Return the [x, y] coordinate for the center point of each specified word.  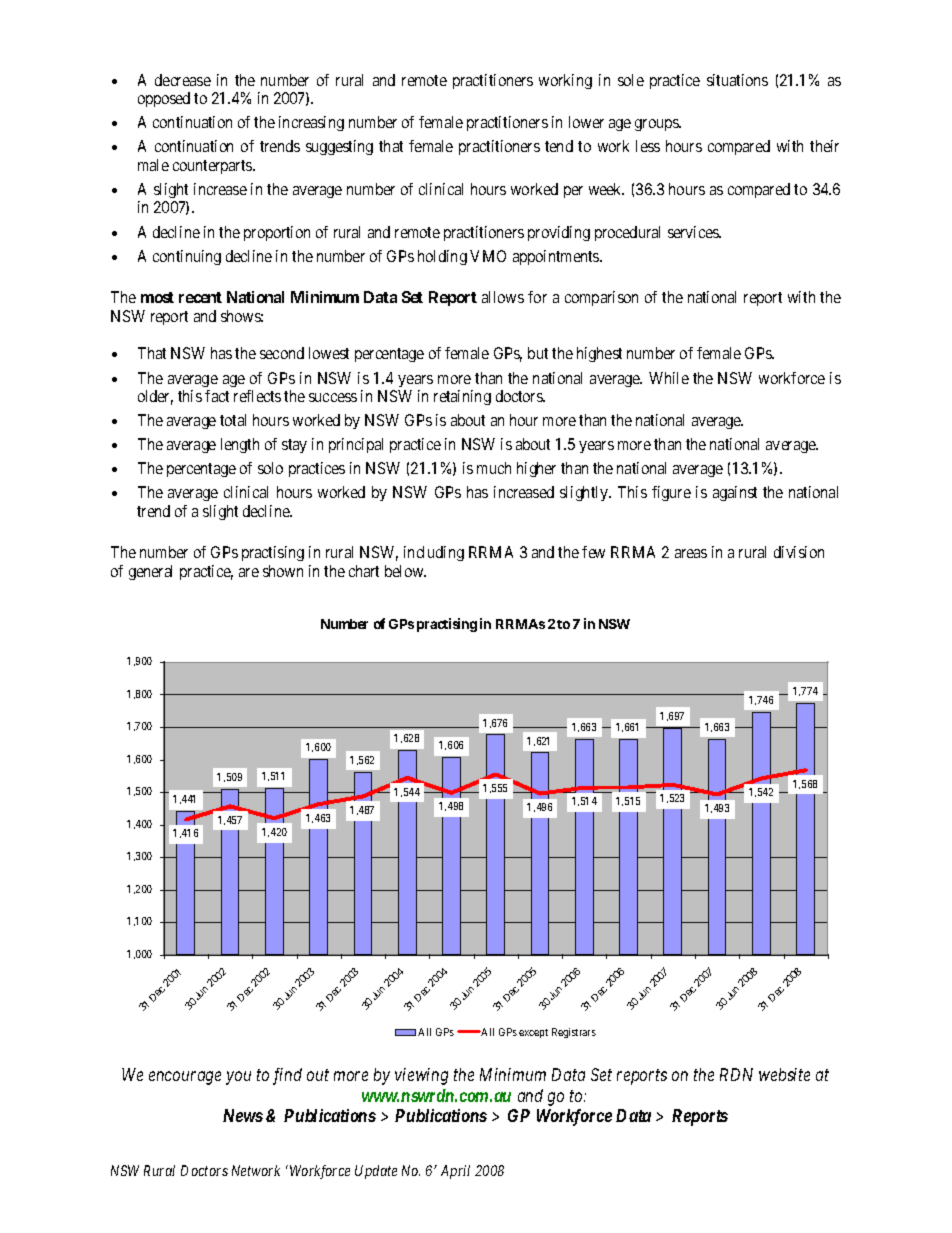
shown [283, 571]
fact [217, 396]
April [455, 1172]
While [669, 378]
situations [737, 80]
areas [691, 553]
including [434, 553]
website [784, 1074]
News [243, 1115]
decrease [183, 80]
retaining [462, 397]
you [238, 1078]
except [533, 1033]
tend [559, 146]
